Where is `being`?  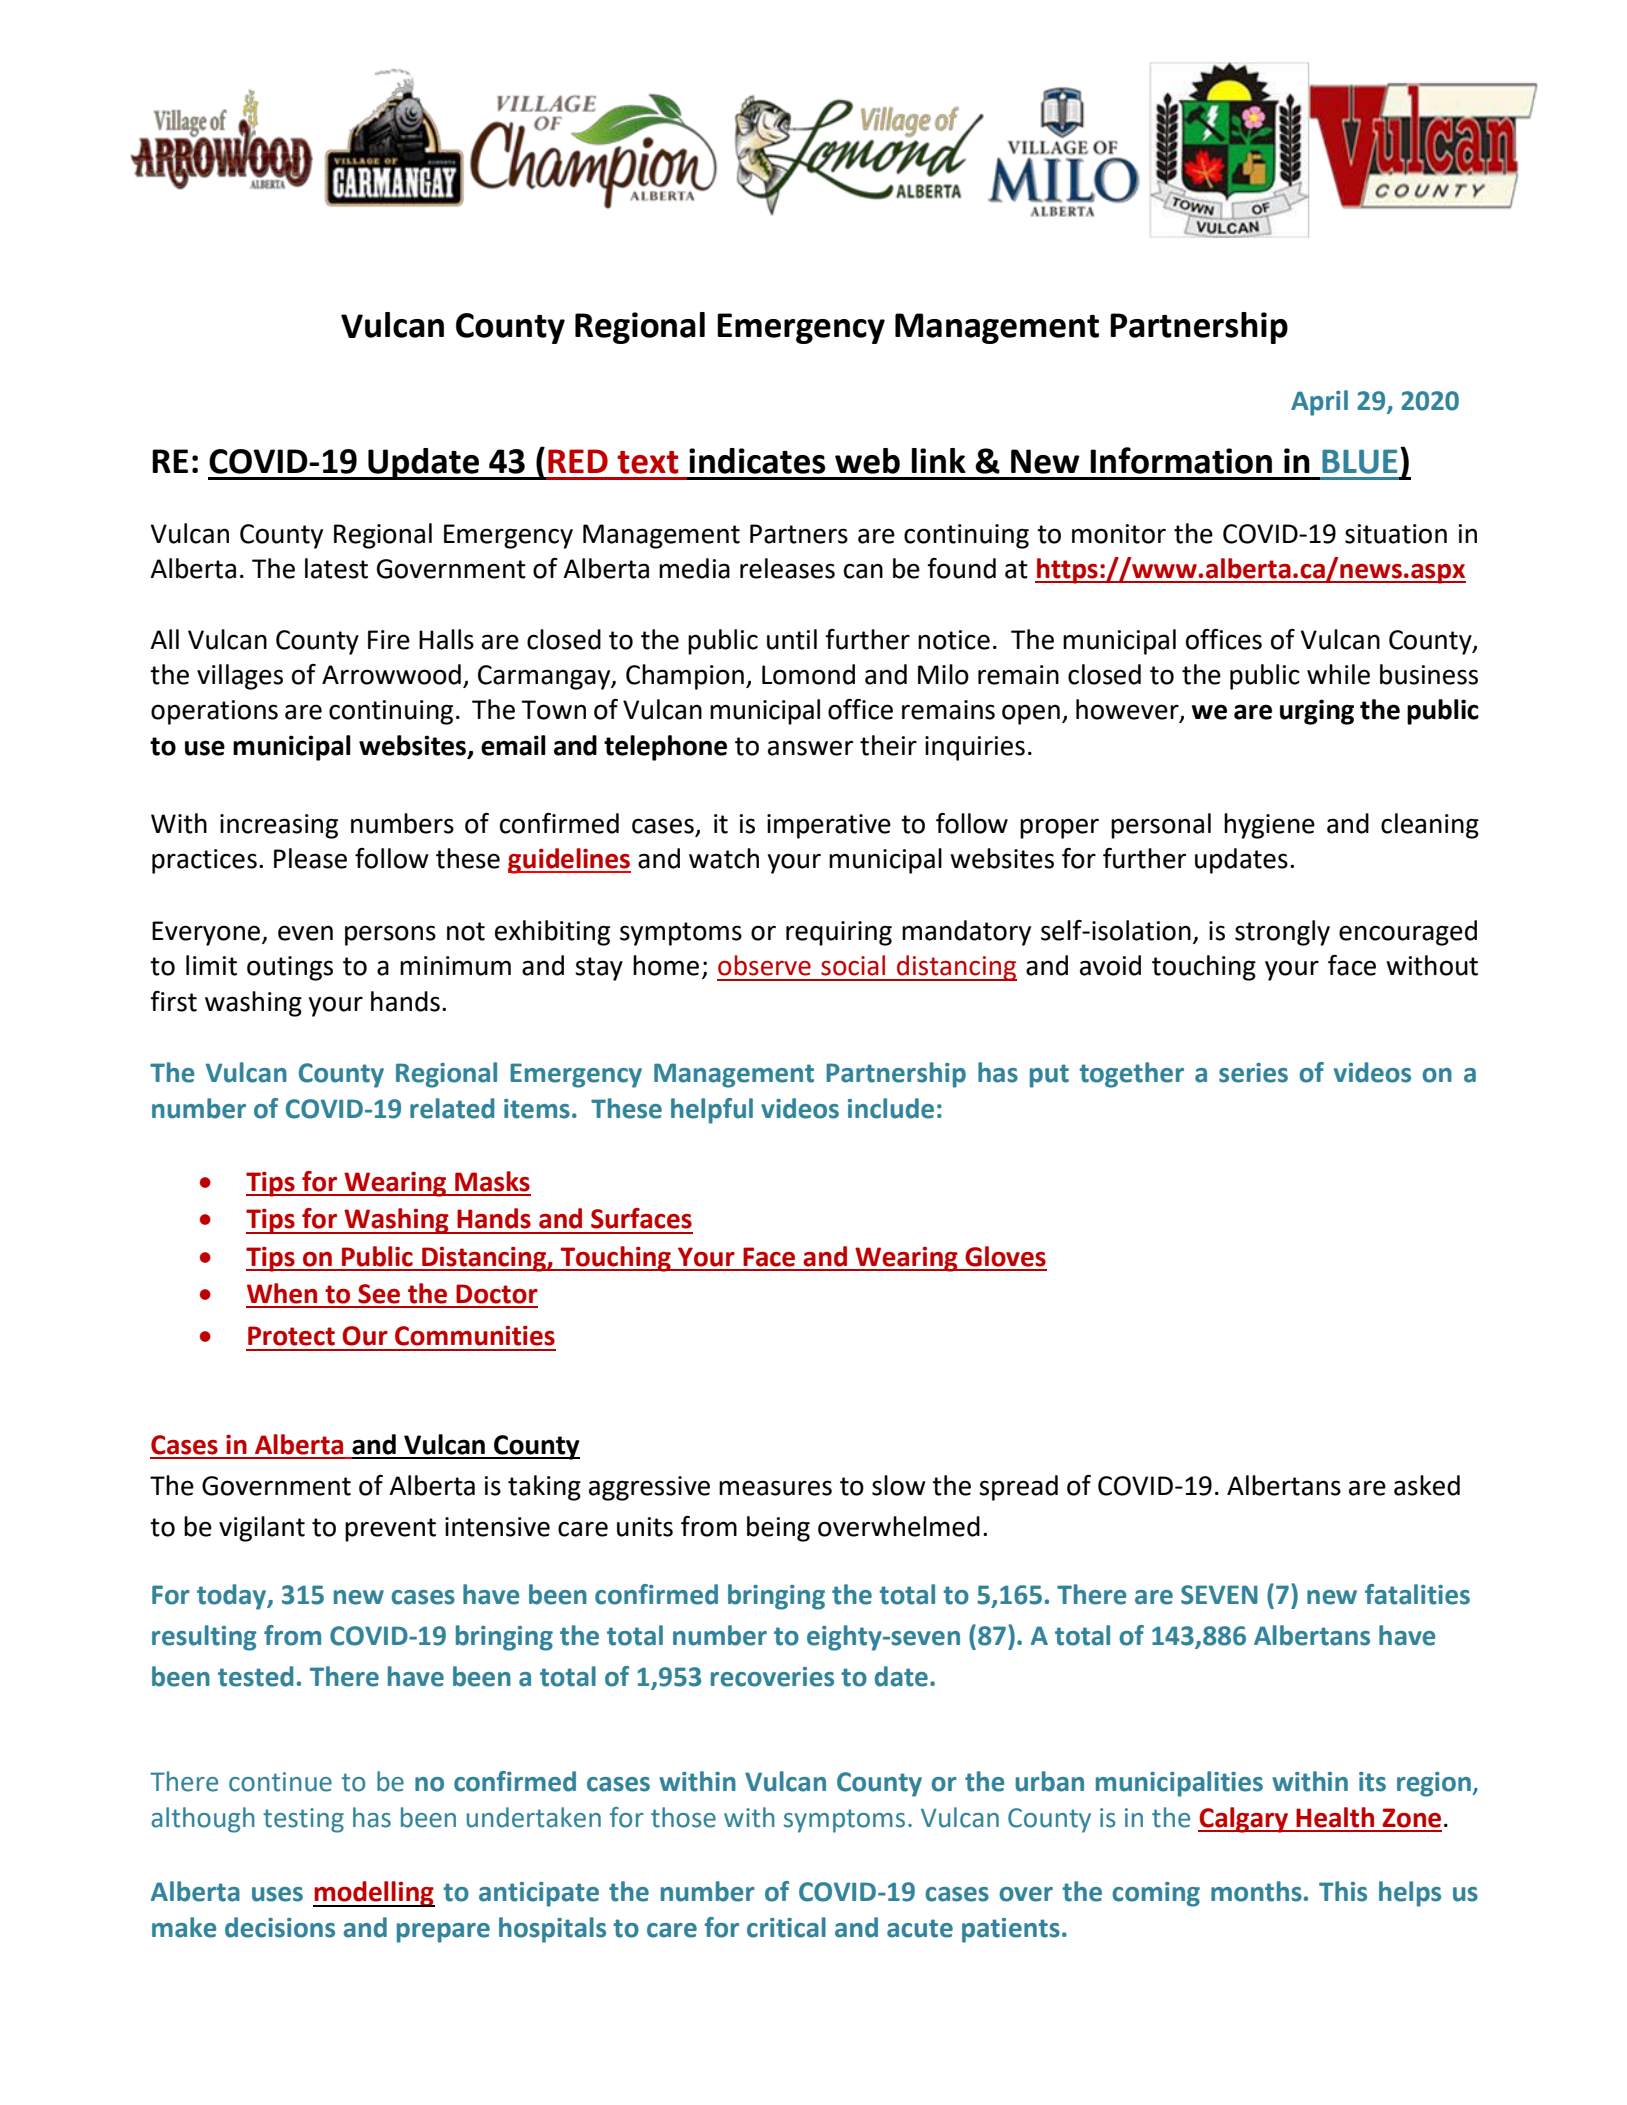
being is located at coordinates (778, 1529).
